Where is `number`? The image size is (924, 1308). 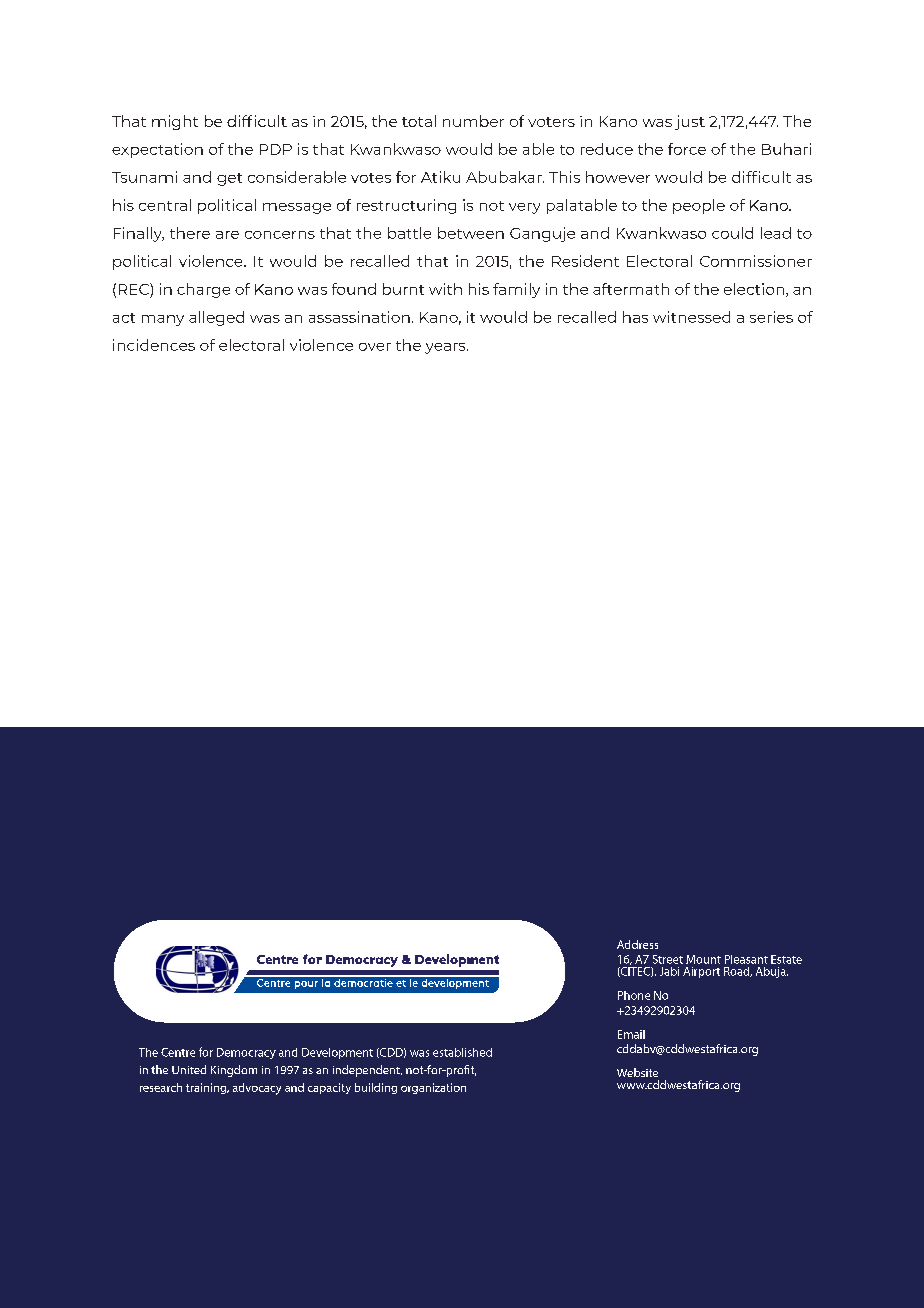 number is located at coordinates (473, 121).
